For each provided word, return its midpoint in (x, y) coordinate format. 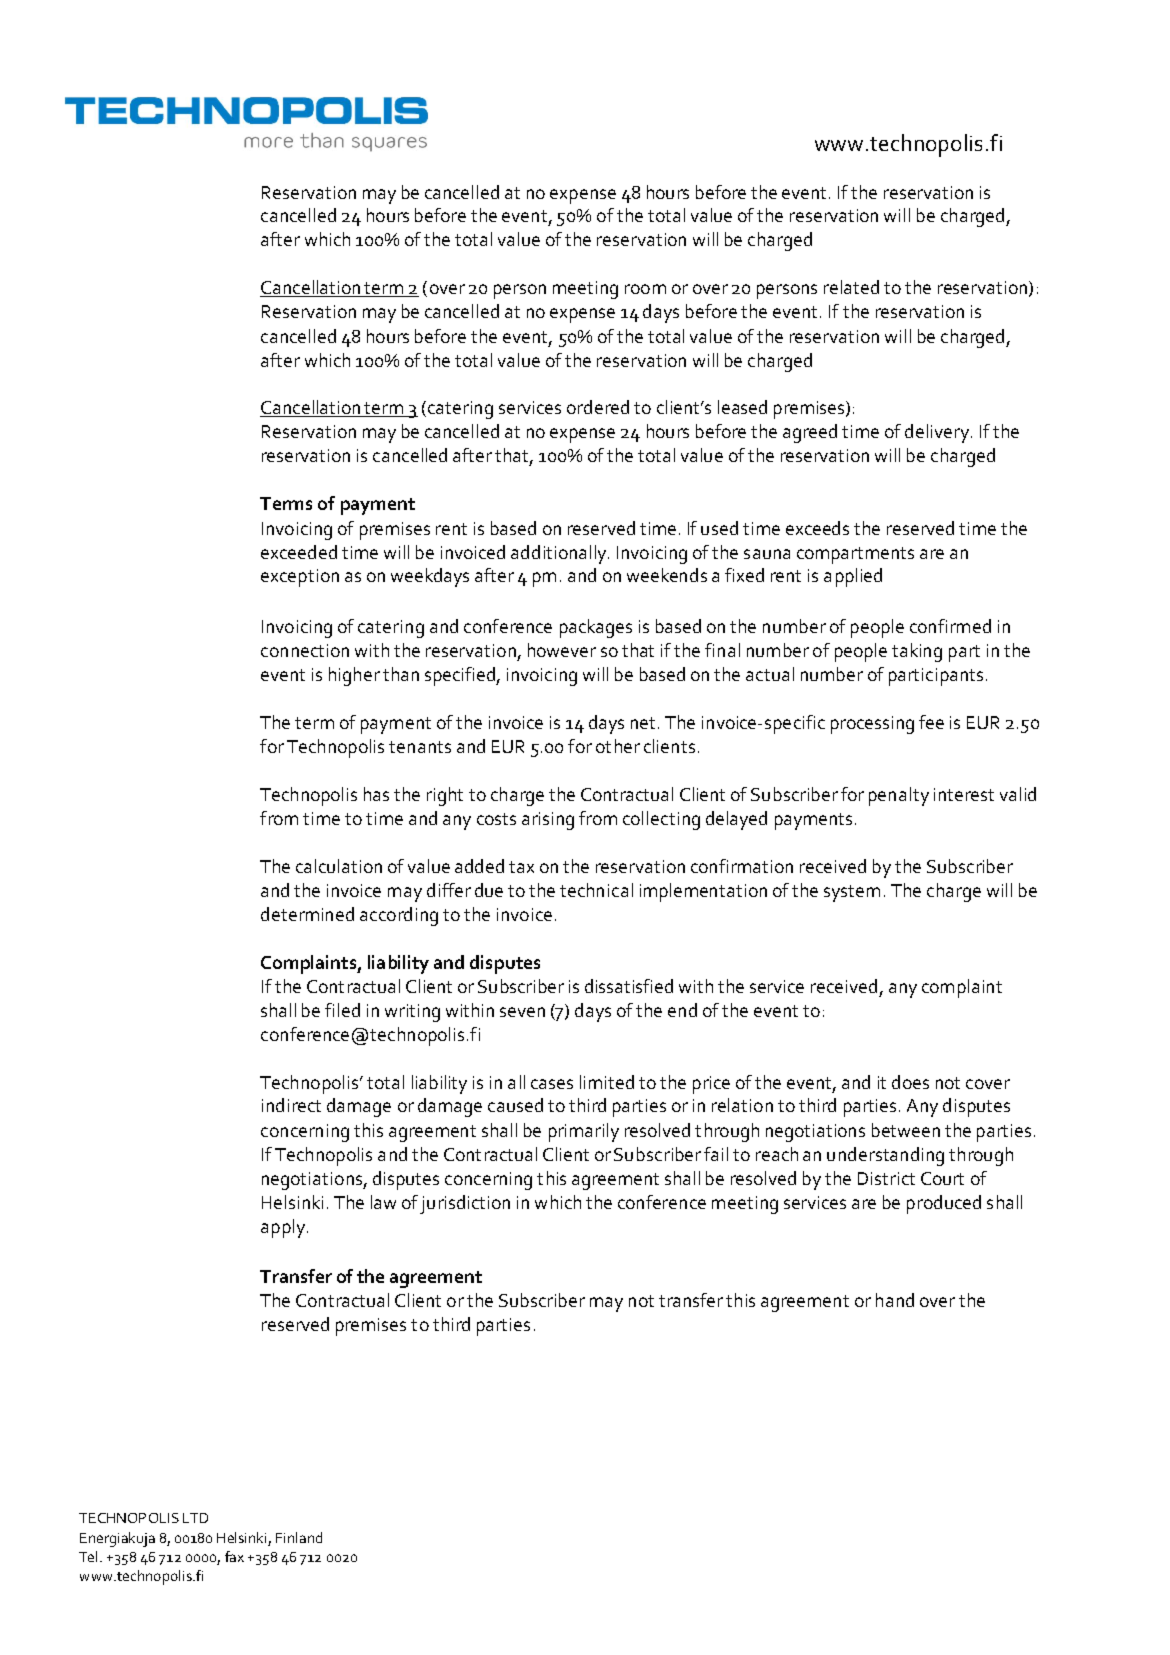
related (851, 287)
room (645, 289)
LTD (195, 1518)
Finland (299, 1537)
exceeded (299, 552)
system (852, 893)
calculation (339, 866)
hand (895, 1300)
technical (596, 890)
